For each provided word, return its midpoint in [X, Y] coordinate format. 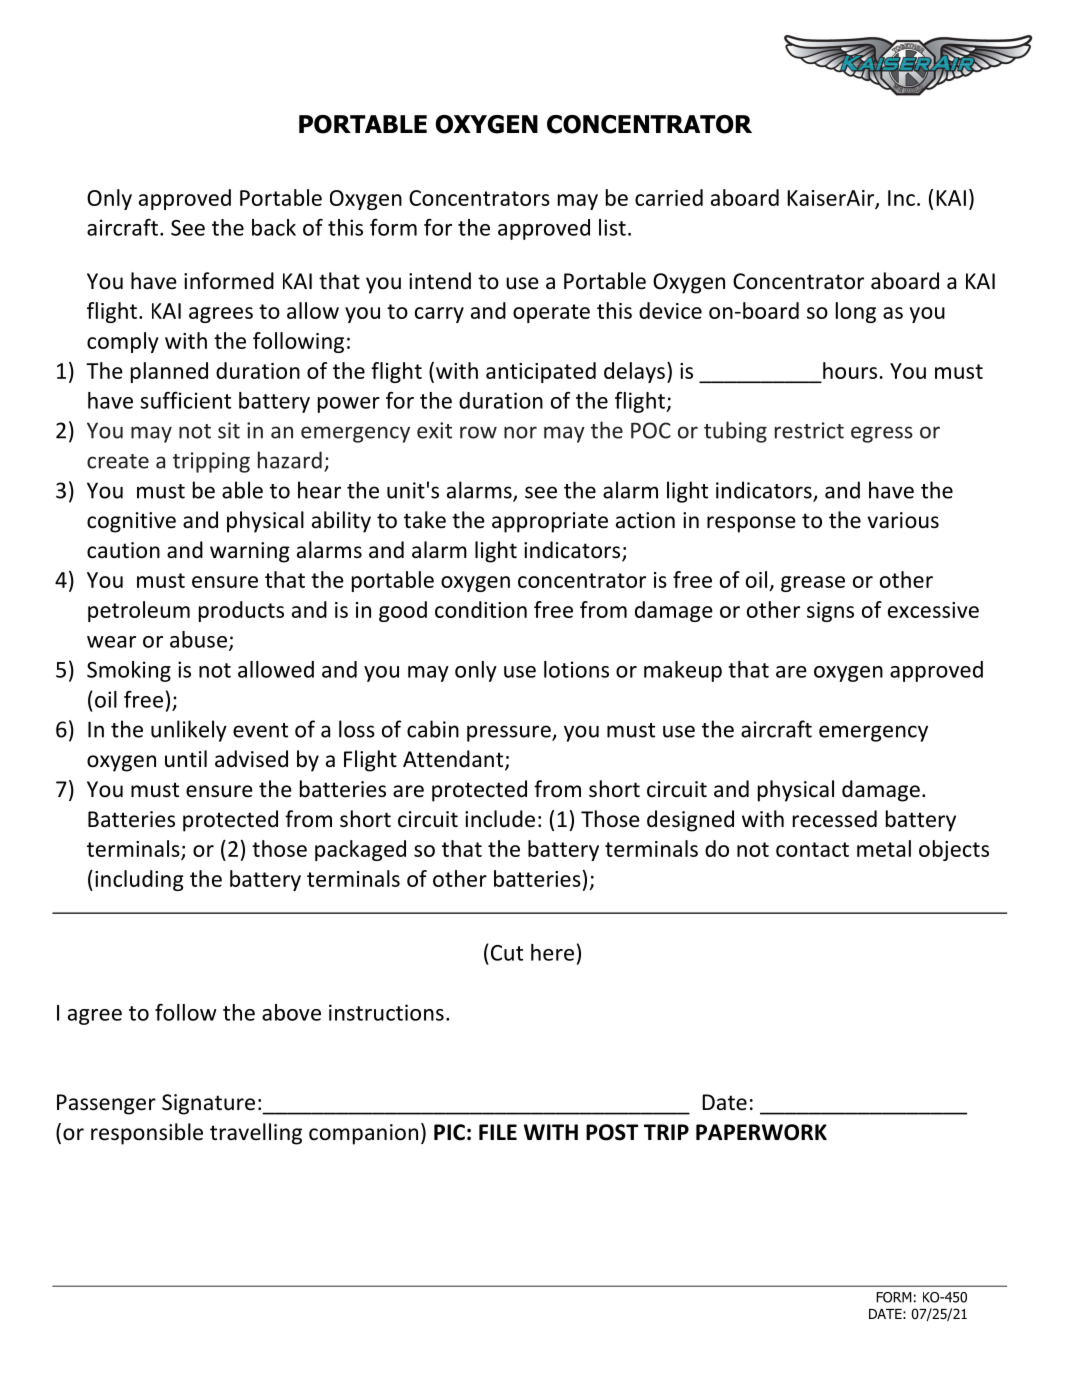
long [856, 312]
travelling [256, 1134]
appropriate [550, 522]
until [186, 759]
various [903, 520]
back [274, 227]
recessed [835, 819]
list [612, 227]
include [500, 819]
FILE [498, 1132]
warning [250, 552]
